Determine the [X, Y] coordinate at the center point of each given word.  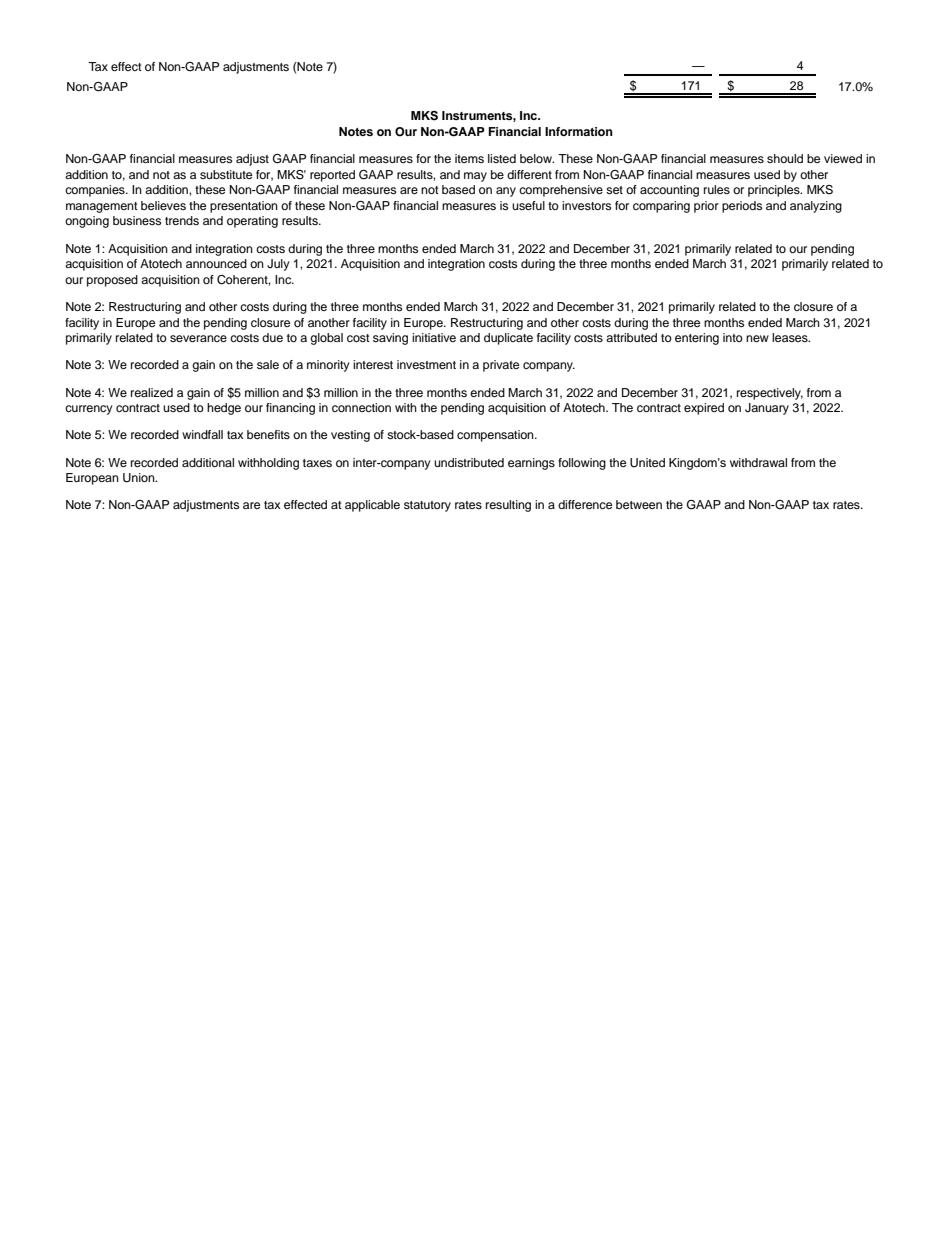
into [733, 337]
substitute [226, 174]
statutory [427, 506]
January [767, 409]
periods [742, 207]
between [639, 504]
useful [528, 205]
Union [140, 478]
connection [361, 407]
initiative [434, 337]
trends [182, 220]
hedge [224, 409]
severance [198, 338]
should [785, 158]
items [469, 158]
